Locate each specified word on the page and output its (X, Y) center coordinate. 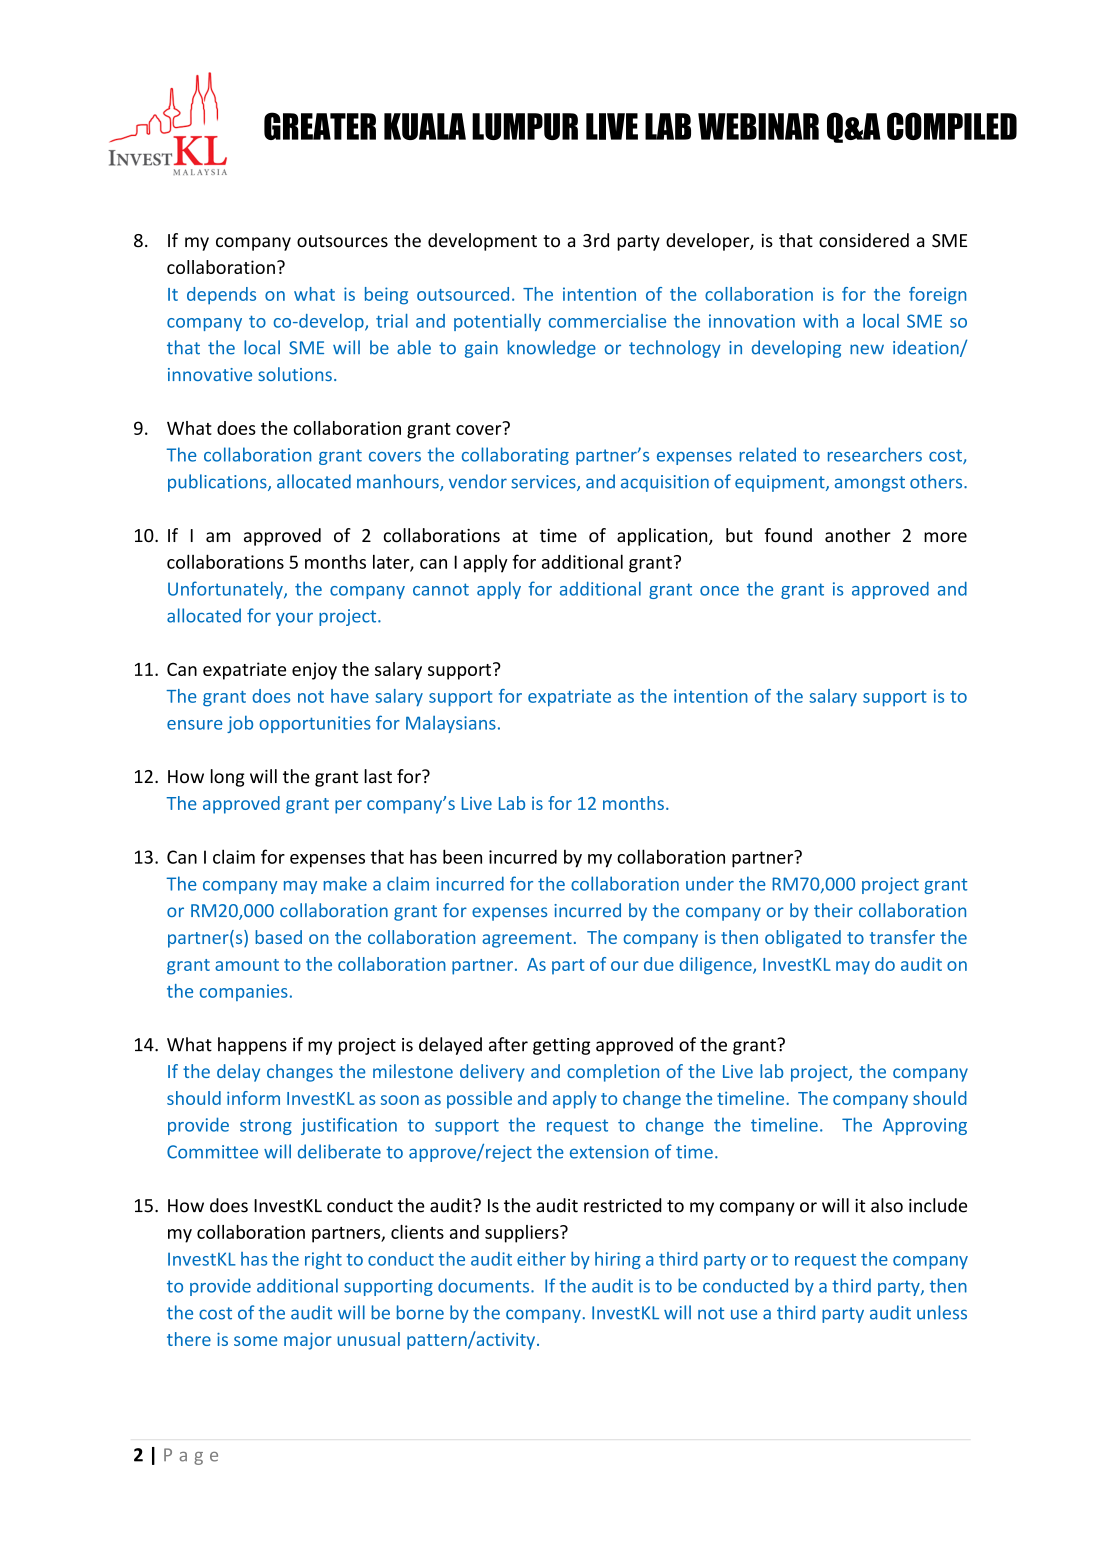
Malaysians (451, 724)
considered (864, 240)
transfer (902, 937)
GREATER (320, 126)
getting (561, 1046)
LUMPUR (525, 126)
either (541, 1259)
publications (218, 483)
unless (942, 1312)
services (545, 483)
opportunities (315, 724)
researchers (875, 454)
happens (252, 1046)
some (255, 1341)
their (833, 910)
